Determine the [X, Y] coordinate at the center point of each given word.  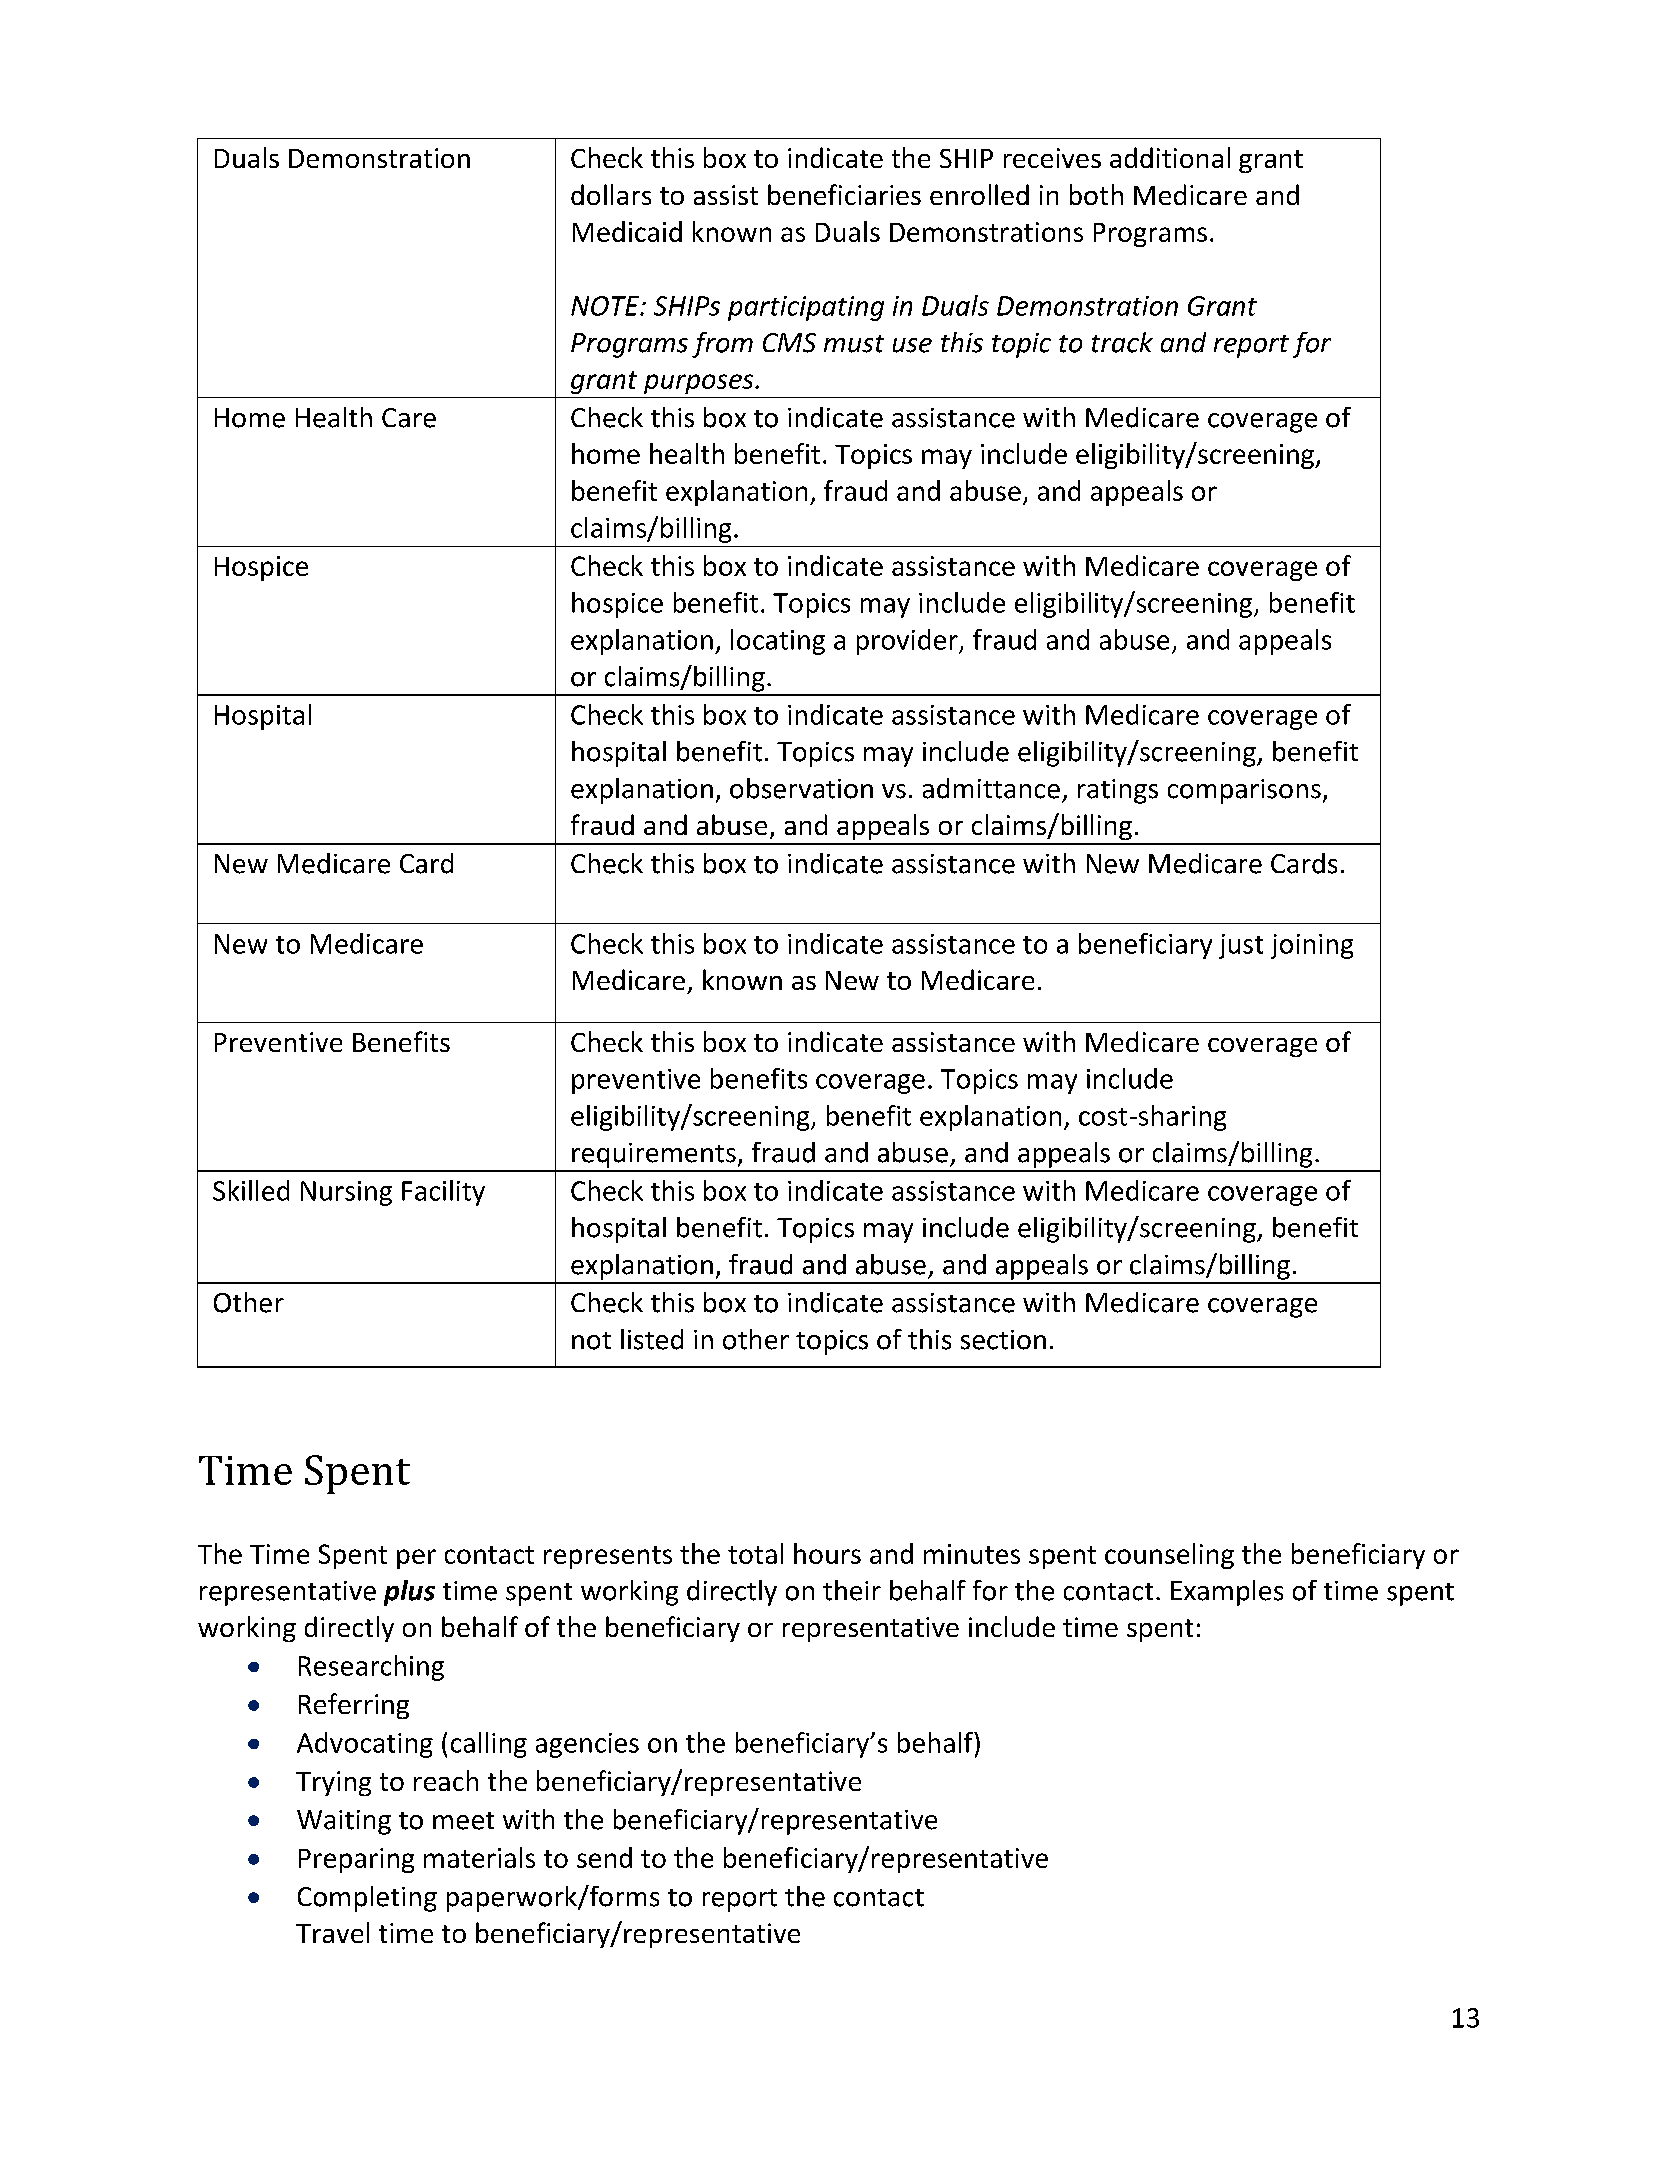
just [1241, 946]
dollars [611, 194]
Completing [367, 1899]
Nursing [346, 1193]
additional [1170, 157]
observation [801, 788]
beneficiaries [844, 194]
